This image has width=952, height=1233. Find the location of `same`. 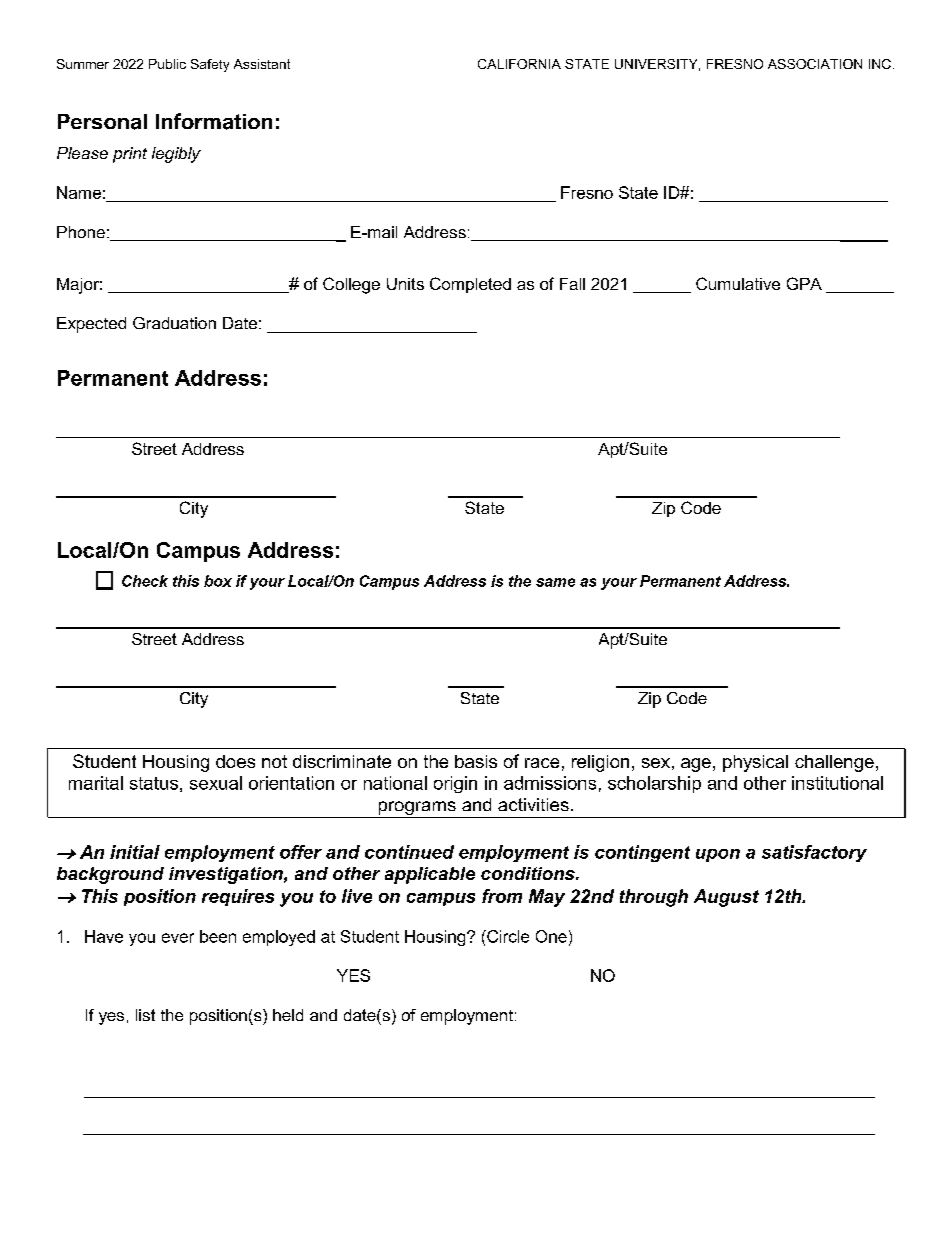

same is located at coordinates (555, 582).
